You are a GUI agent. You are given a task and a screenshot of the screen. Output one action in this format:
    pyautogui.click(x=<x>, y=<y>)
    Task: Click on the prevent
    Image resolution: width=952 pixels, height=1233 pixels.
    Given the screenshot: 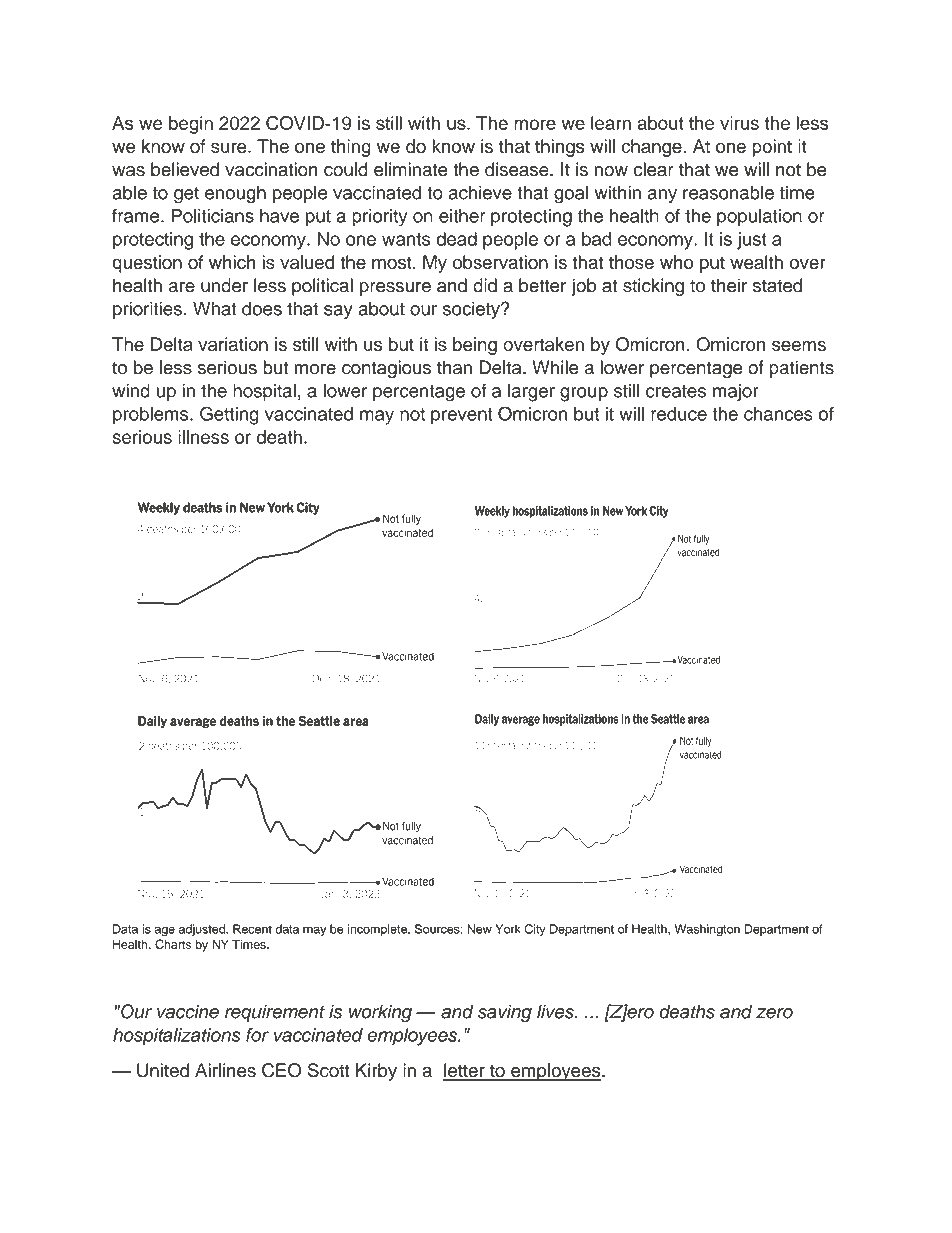 What is the action you would take?
    pyautogui.click(x=462, y=416)
